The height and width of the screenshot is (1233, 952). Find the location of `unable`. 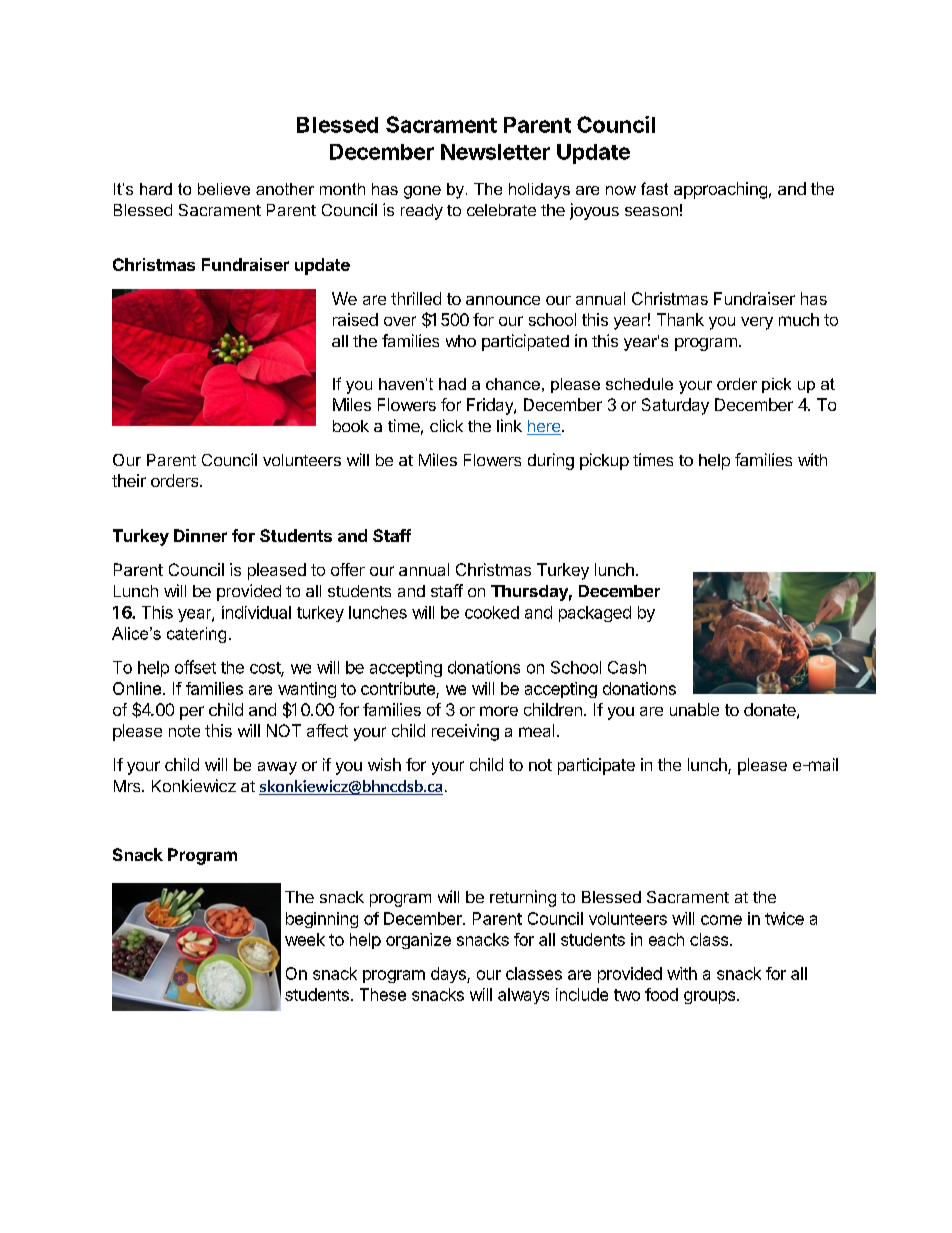

unable is located at coordinates (694, 709).
